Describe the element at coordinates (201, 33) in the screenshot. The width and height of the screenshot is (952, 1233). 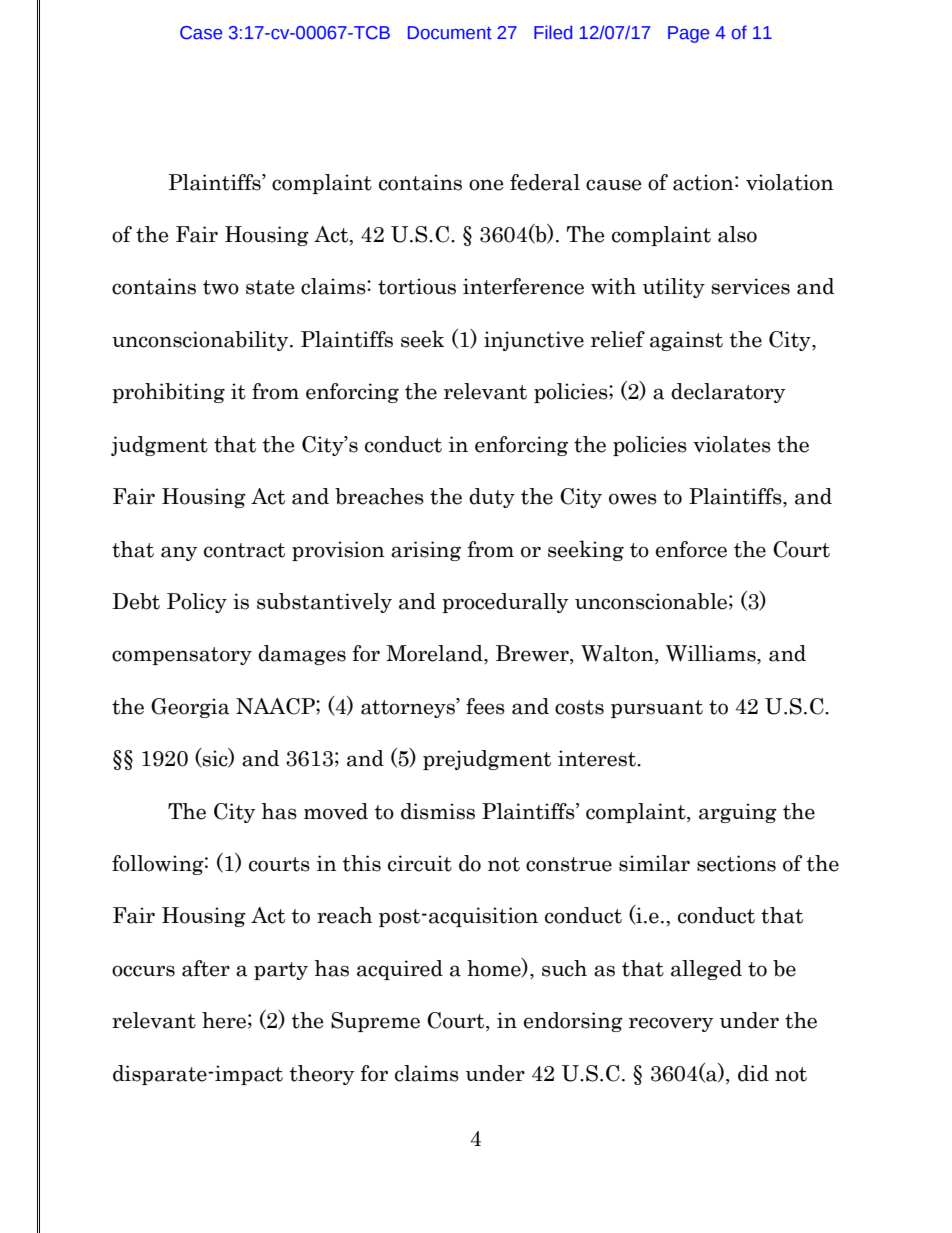
I see `Case` at that location.
